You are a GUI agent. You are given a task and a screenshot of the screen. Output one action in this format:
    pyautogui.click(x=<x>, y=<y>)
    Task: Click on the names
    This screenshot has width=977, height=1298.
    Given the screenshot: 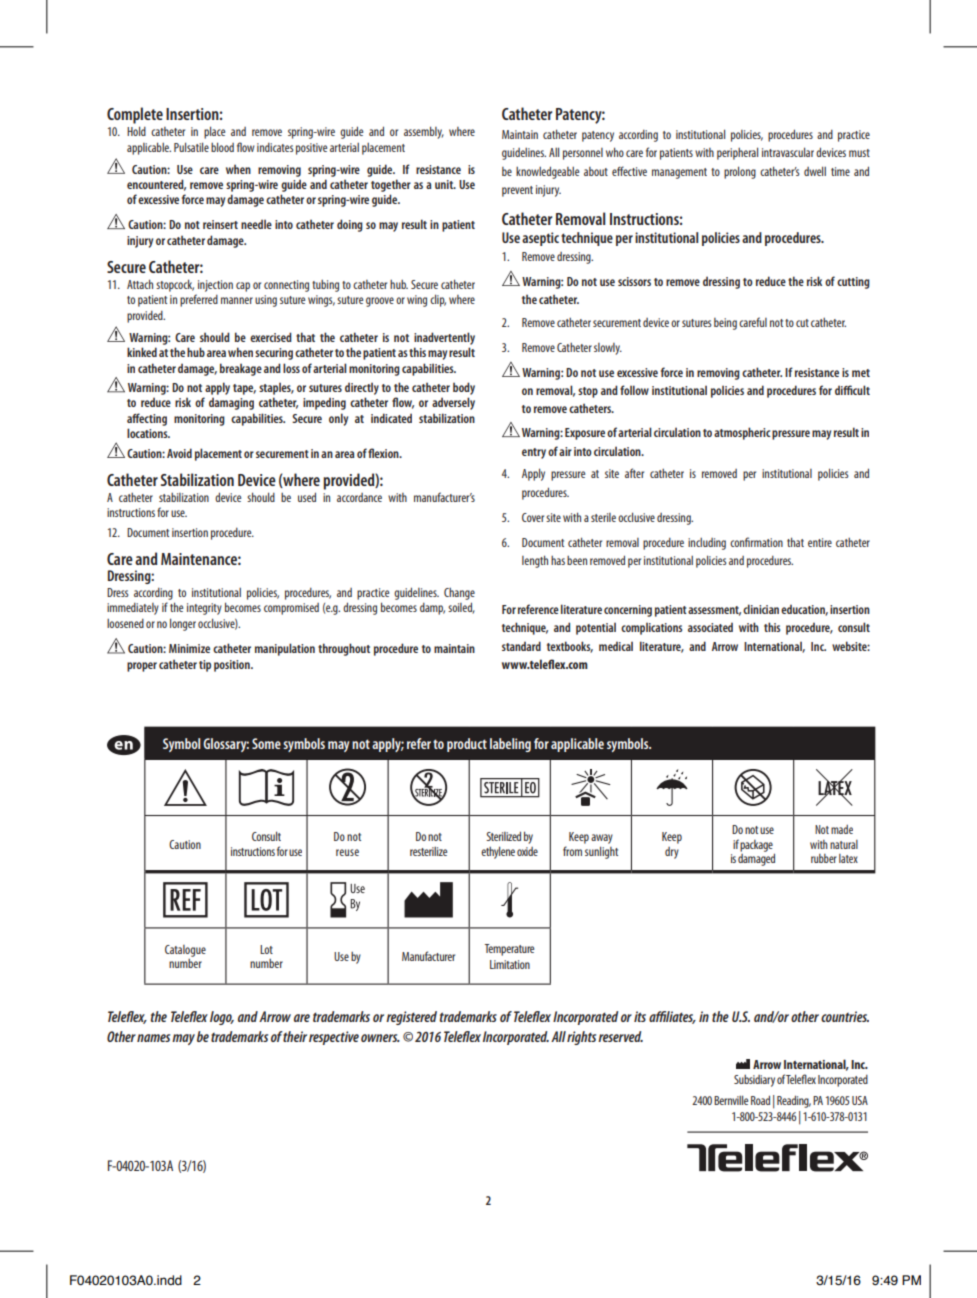 What is the action you would take?
    pyautogui.click(x=153, y=1038)
